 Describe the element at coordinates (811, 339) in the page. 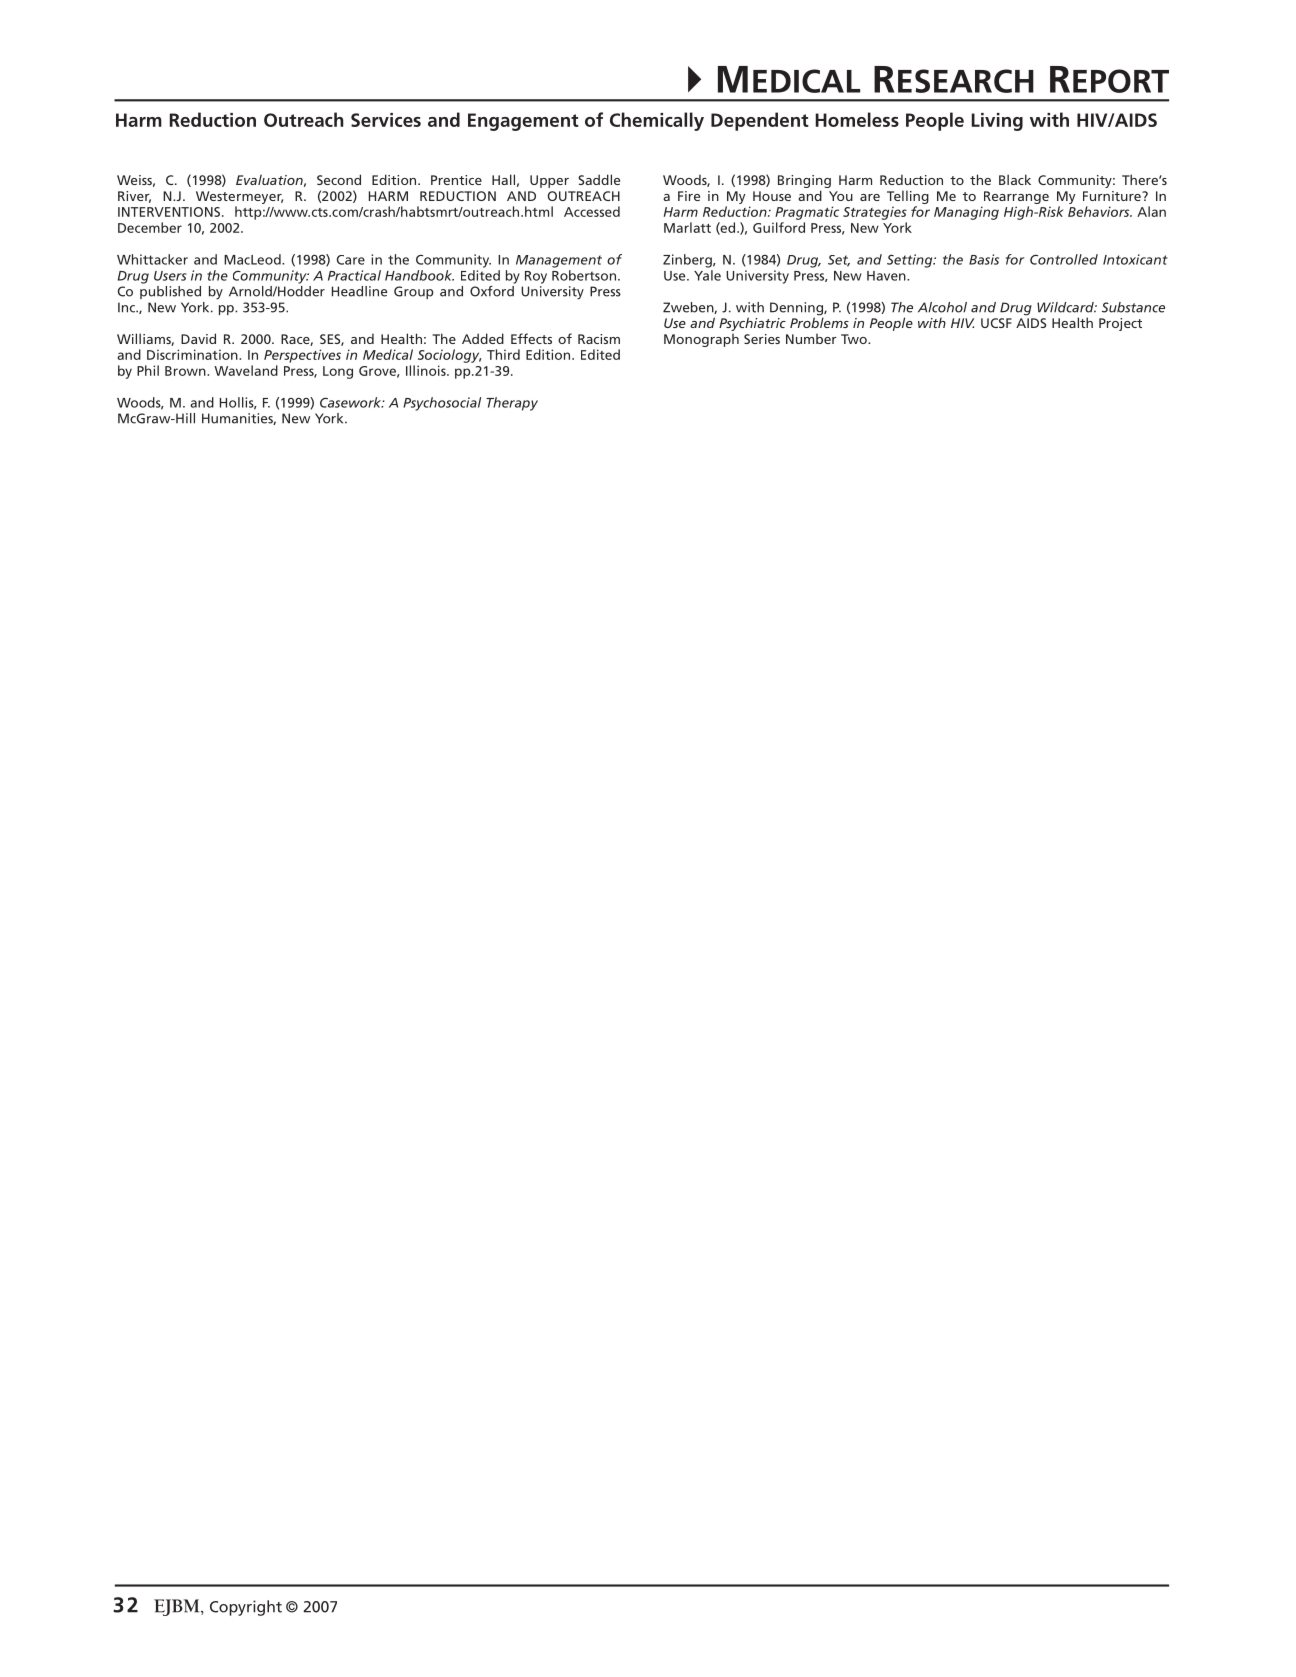

I see `Number` at that location.
